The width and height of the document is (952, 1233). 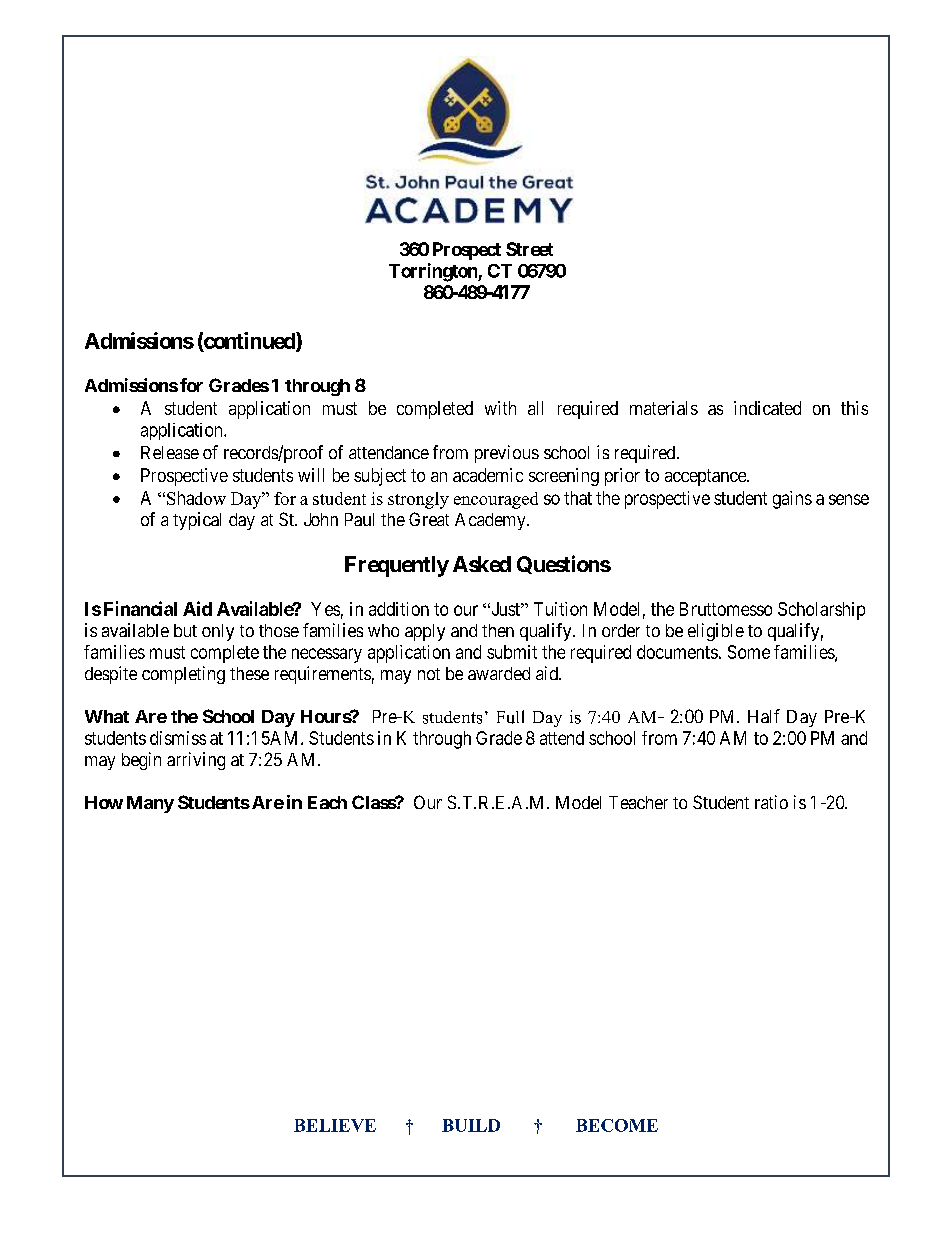 I want to click on awarded, so click(x=499, y=673).
